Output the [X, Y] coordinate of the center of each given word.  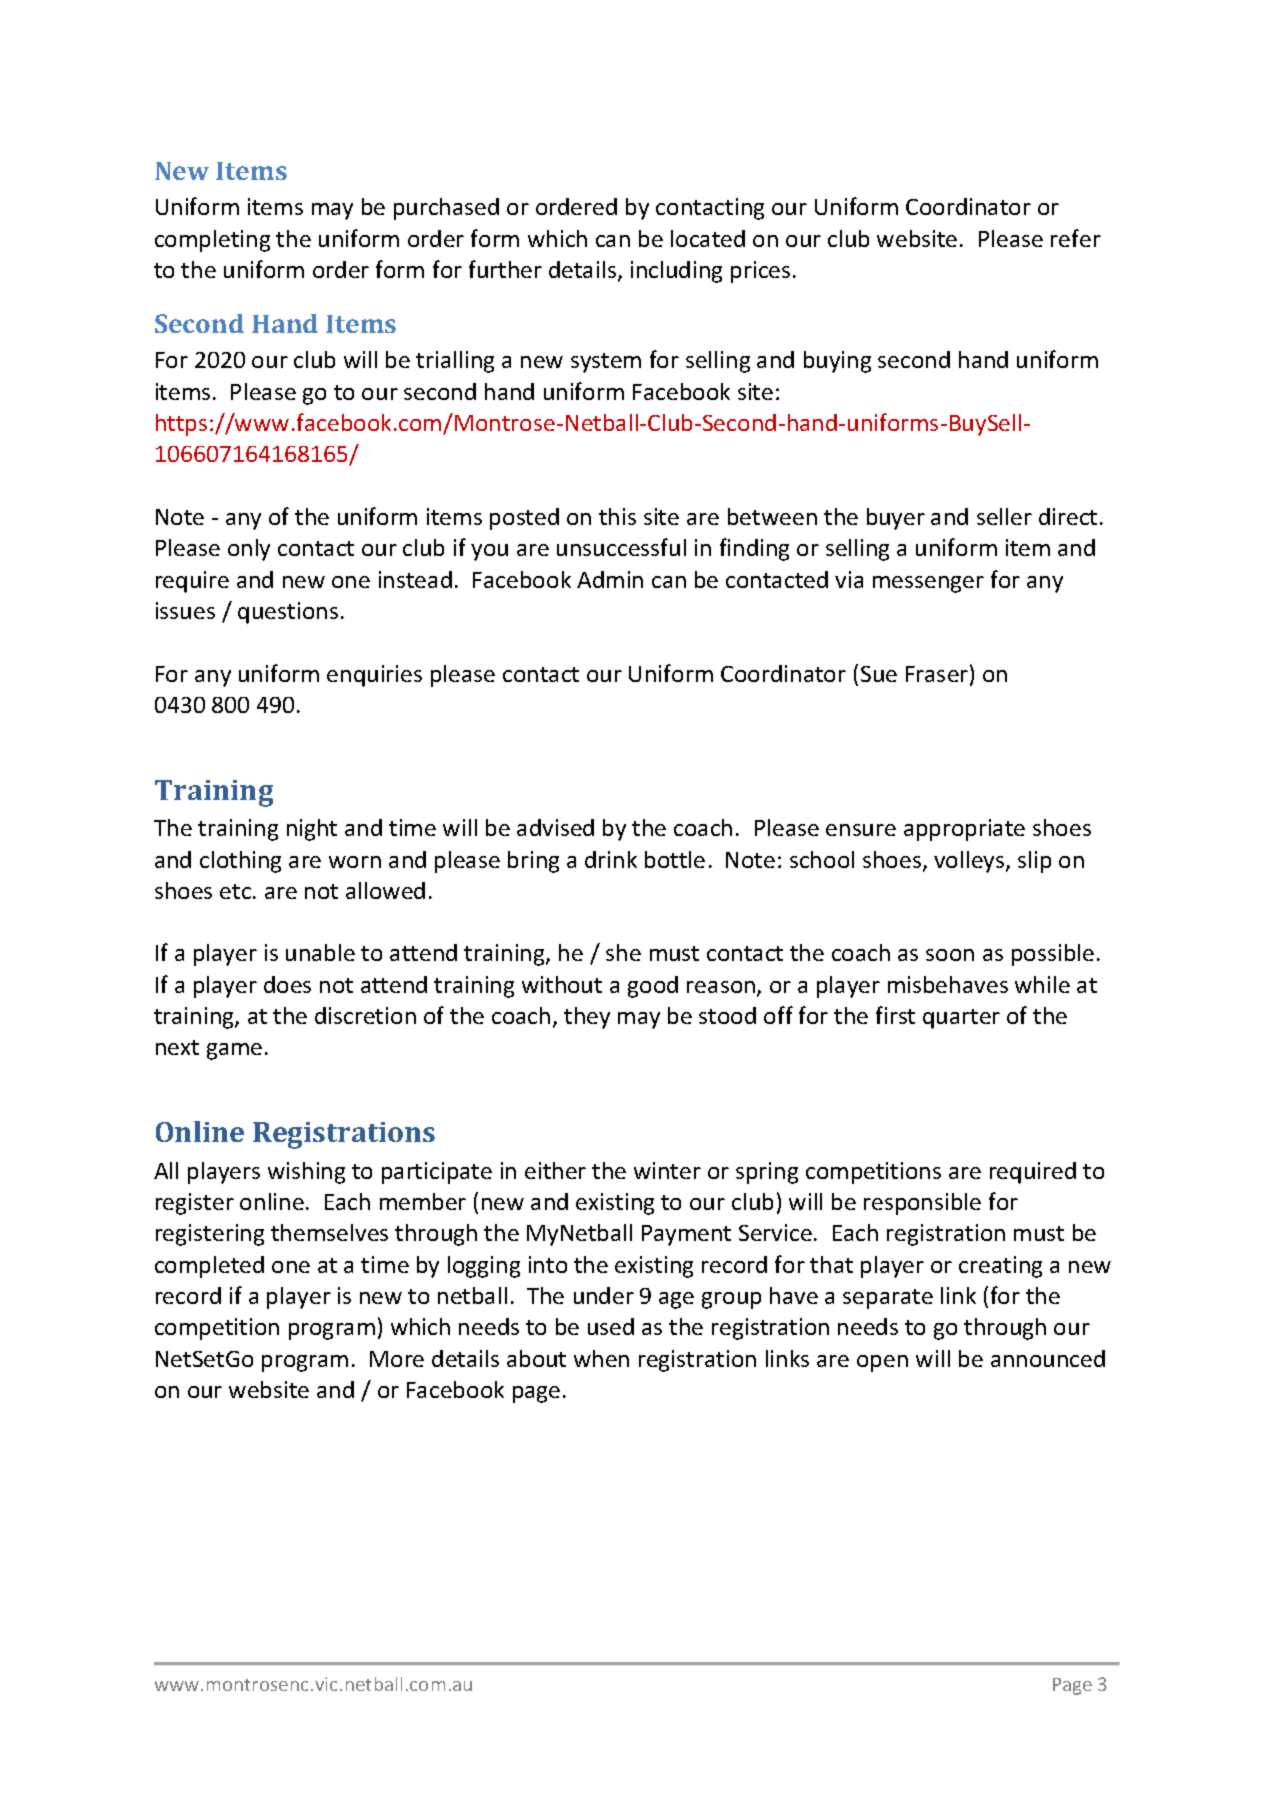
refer [1076, 238]
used [611, 1326]
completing [212, 241]
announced [1048, 1358]
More [397, 1359]
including [676, 272]
